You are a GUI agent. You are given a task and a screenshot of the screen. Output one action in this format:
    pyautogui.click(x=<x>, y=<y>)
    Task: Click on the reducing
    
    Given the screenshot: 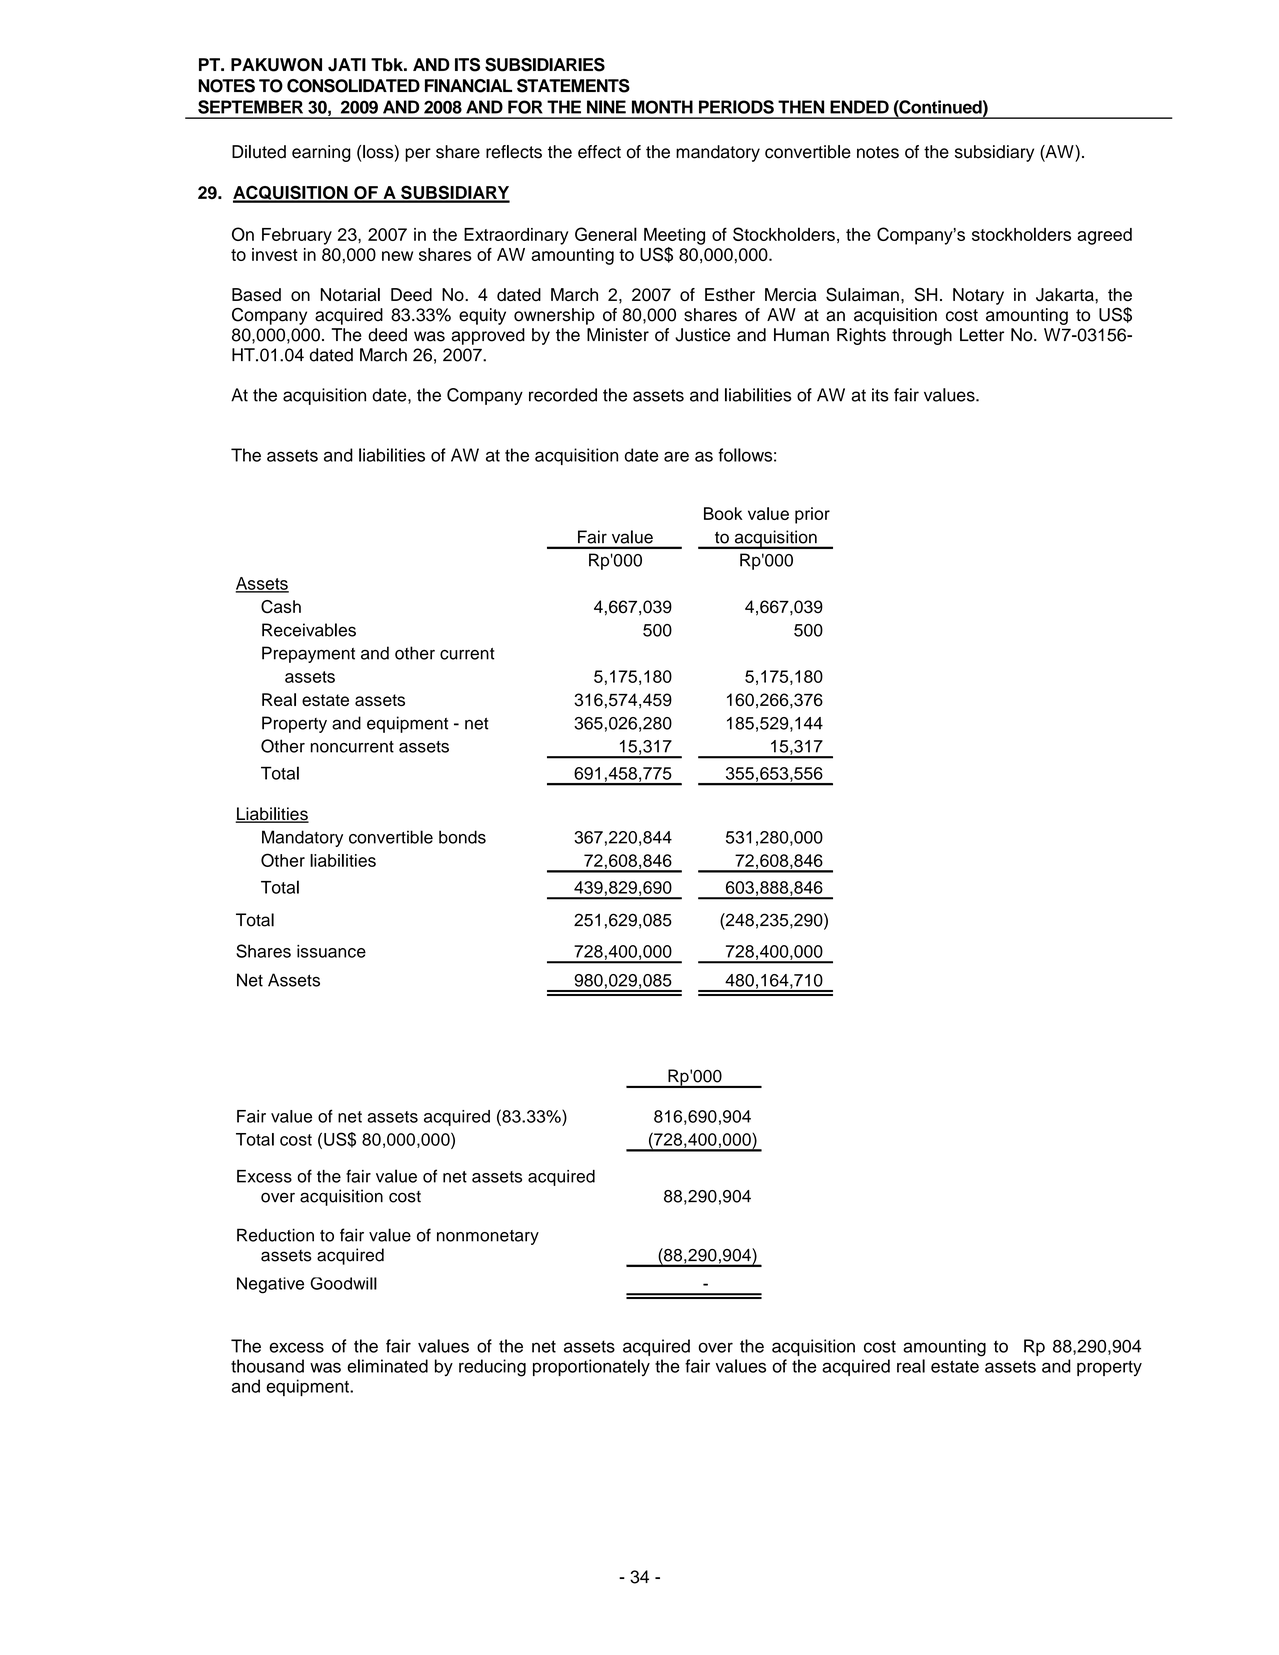 What is the action you would take?
    pyautogui.click(x=492, y=1368)
